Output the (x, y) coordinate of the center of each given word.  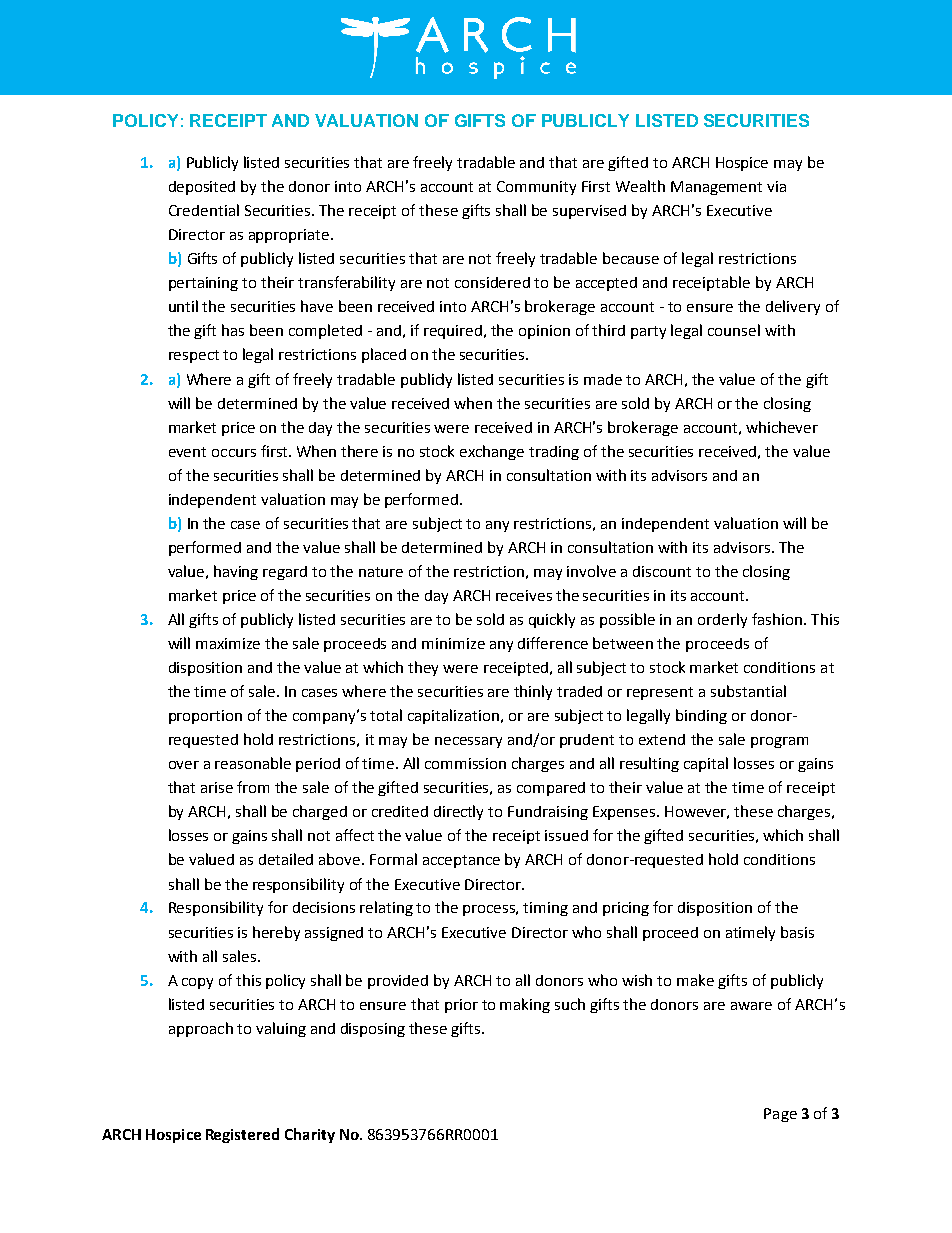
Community (536, 188)
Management (716, 188)
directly (458, 812)
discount (662, 571)
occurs (234, 453)
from (253, 787)
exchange (492, 452)
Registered (242, 1135)
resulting (649, 764)
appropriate (290, 236)
